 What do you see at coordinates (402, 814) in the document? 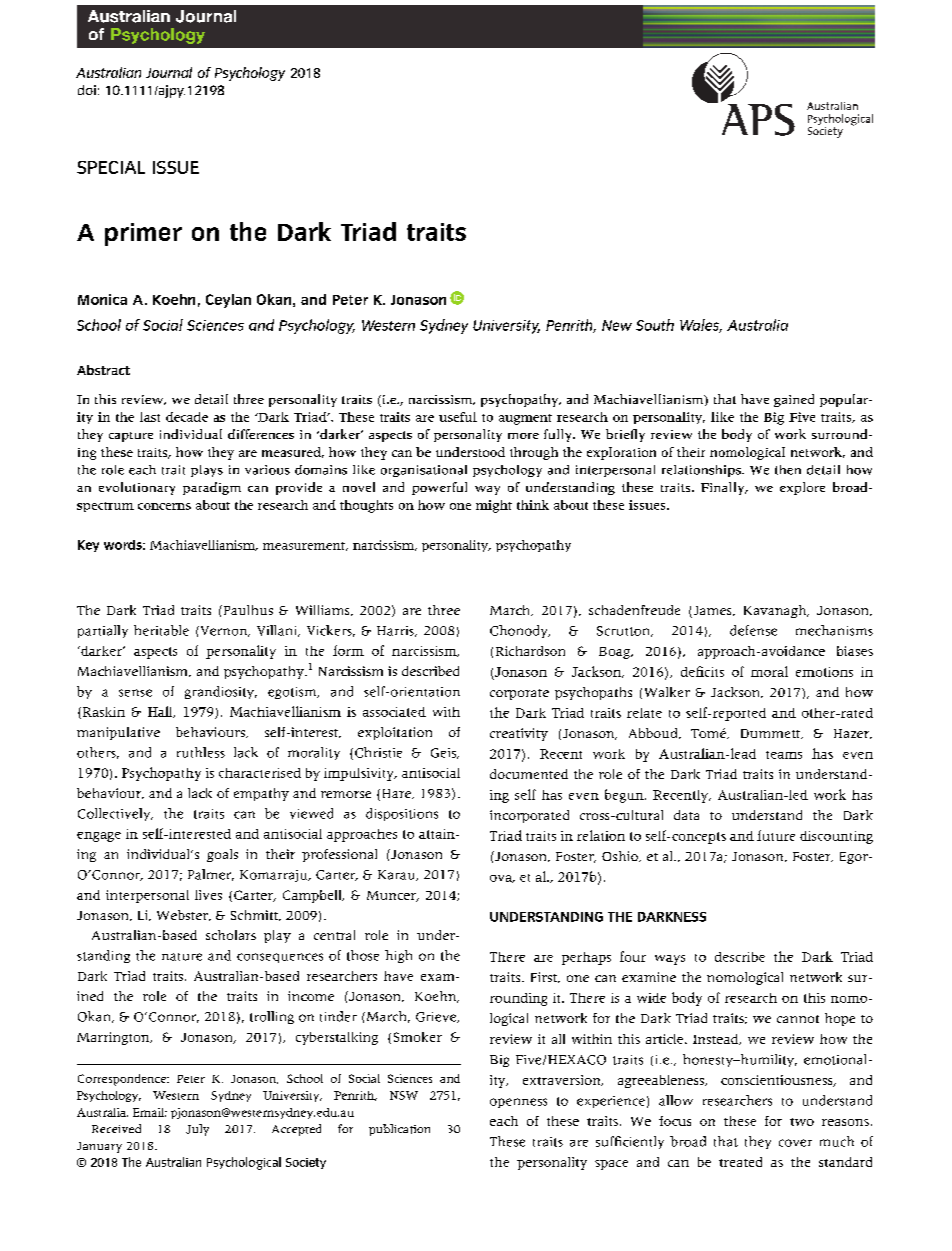
I see `dispositions` at bounding box center [402, 814].
